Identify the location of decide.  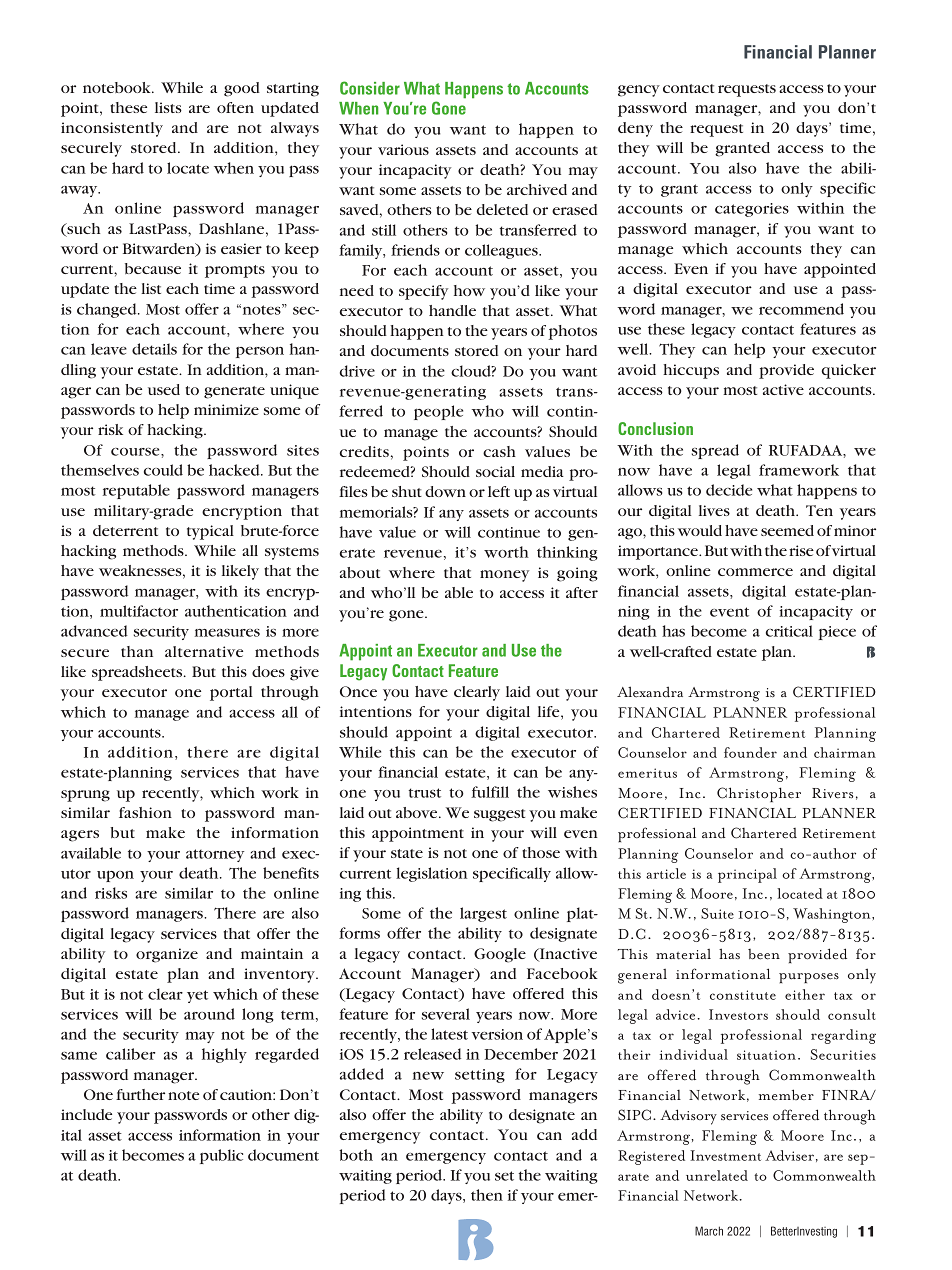
(729, 490).
